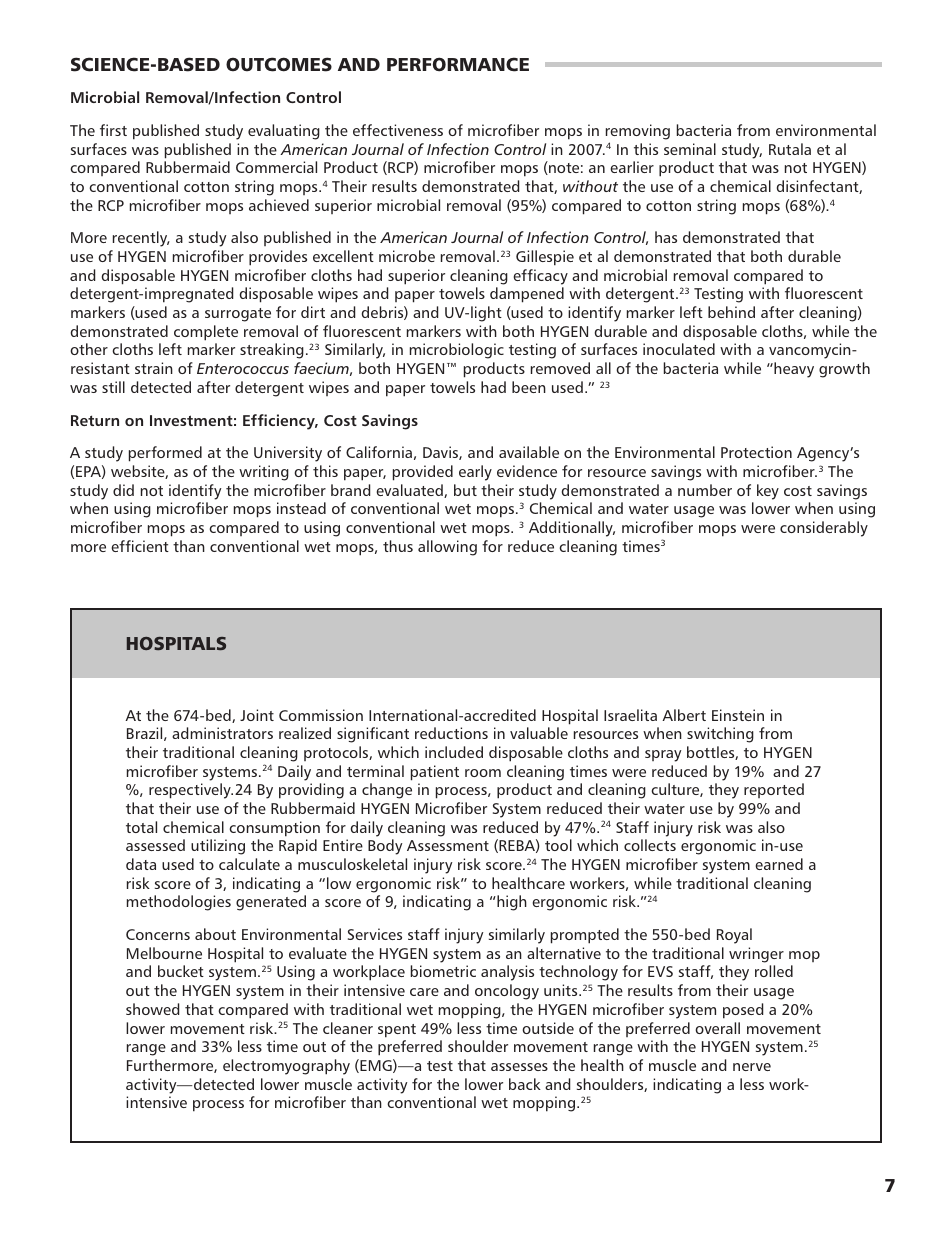  What do you see at coordinates (752, 1067) in the page?
I see `nerve` at bounding box center [752, 1067].
